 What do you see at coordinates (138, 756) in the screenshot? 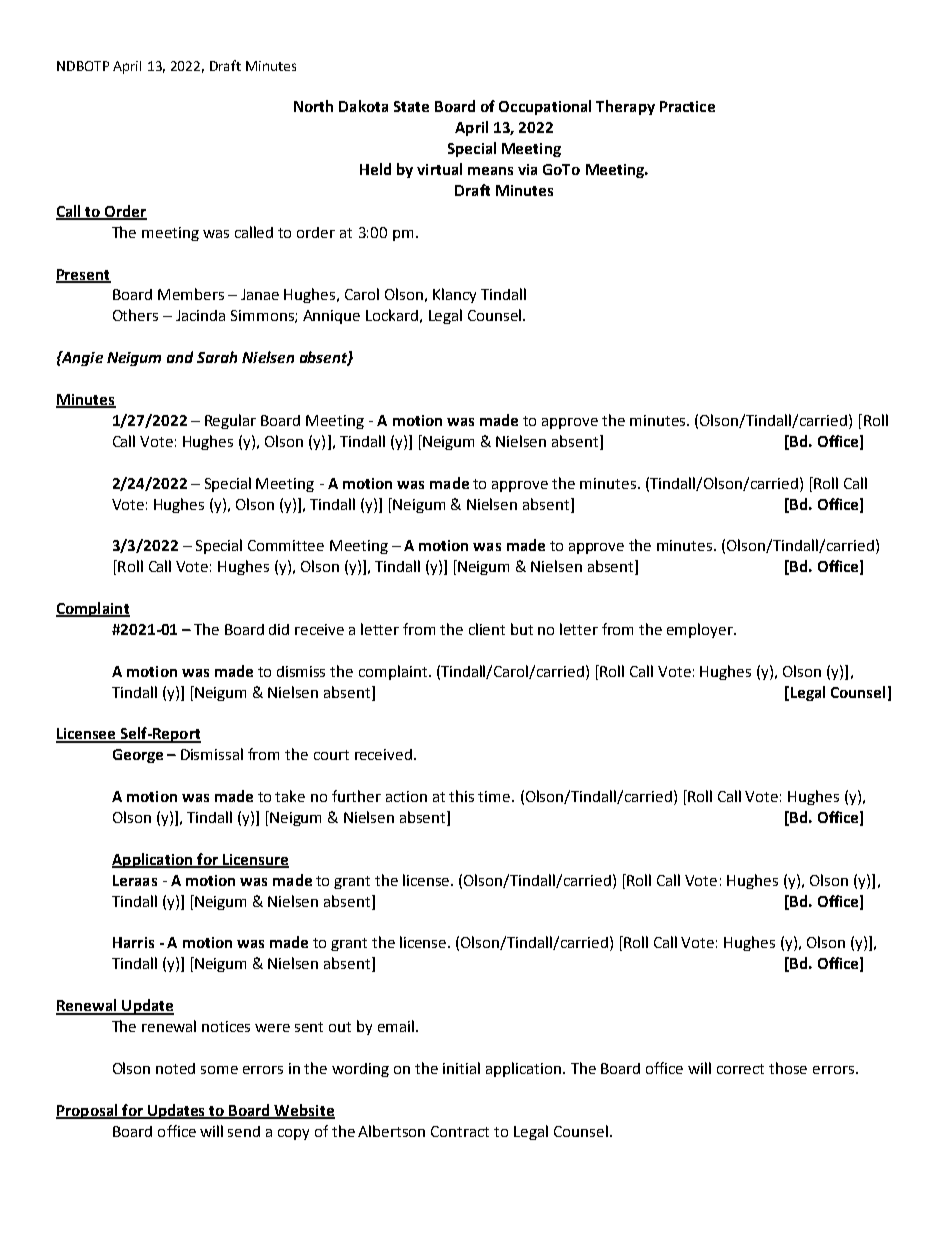
I see `George` at bounding box center [138, 756].
